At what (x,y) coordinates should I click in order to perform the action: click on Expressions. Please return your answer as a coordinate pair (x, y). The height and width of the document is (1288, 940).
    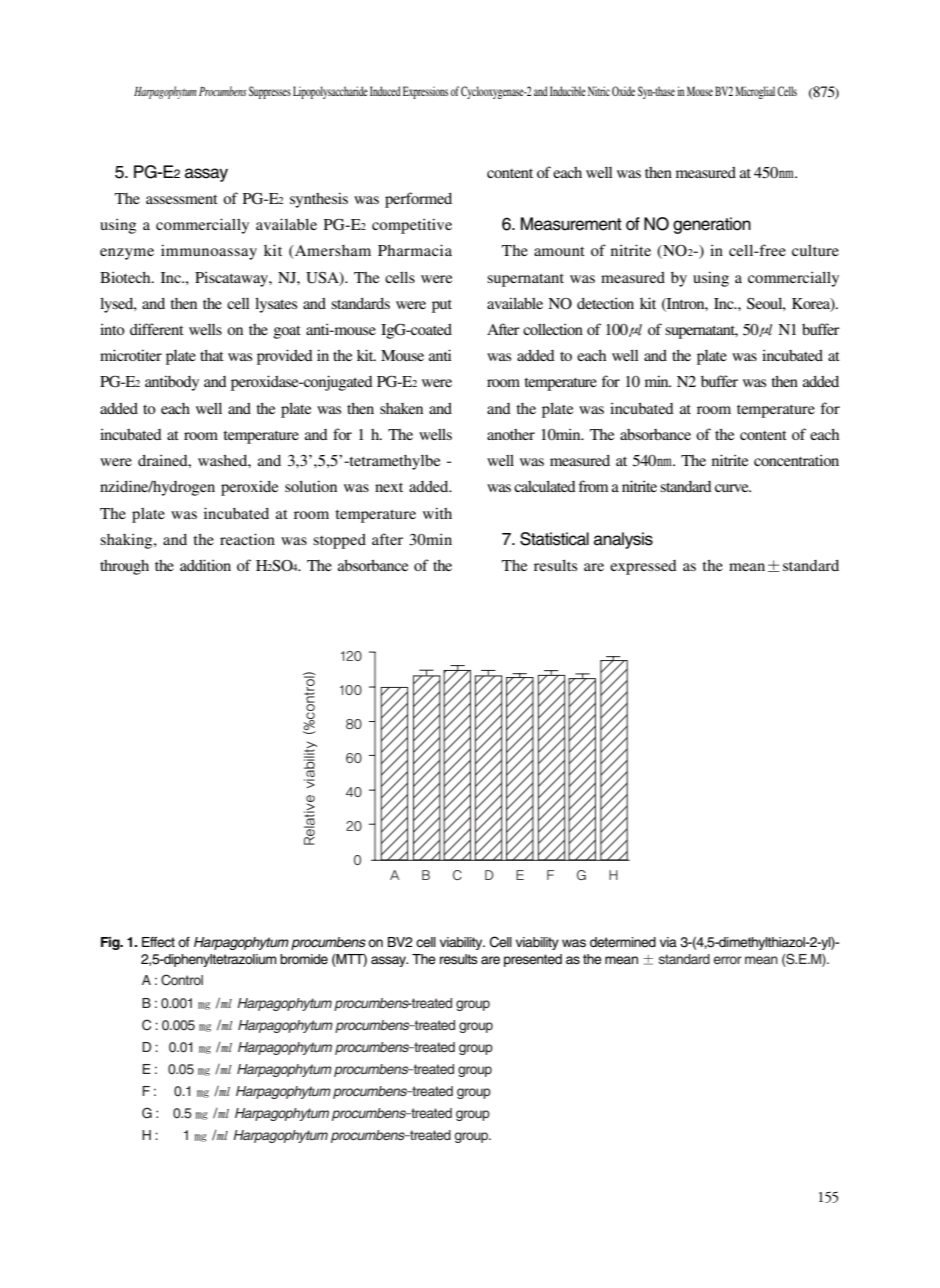
    Looking at the image, I should click on (425, 92).
